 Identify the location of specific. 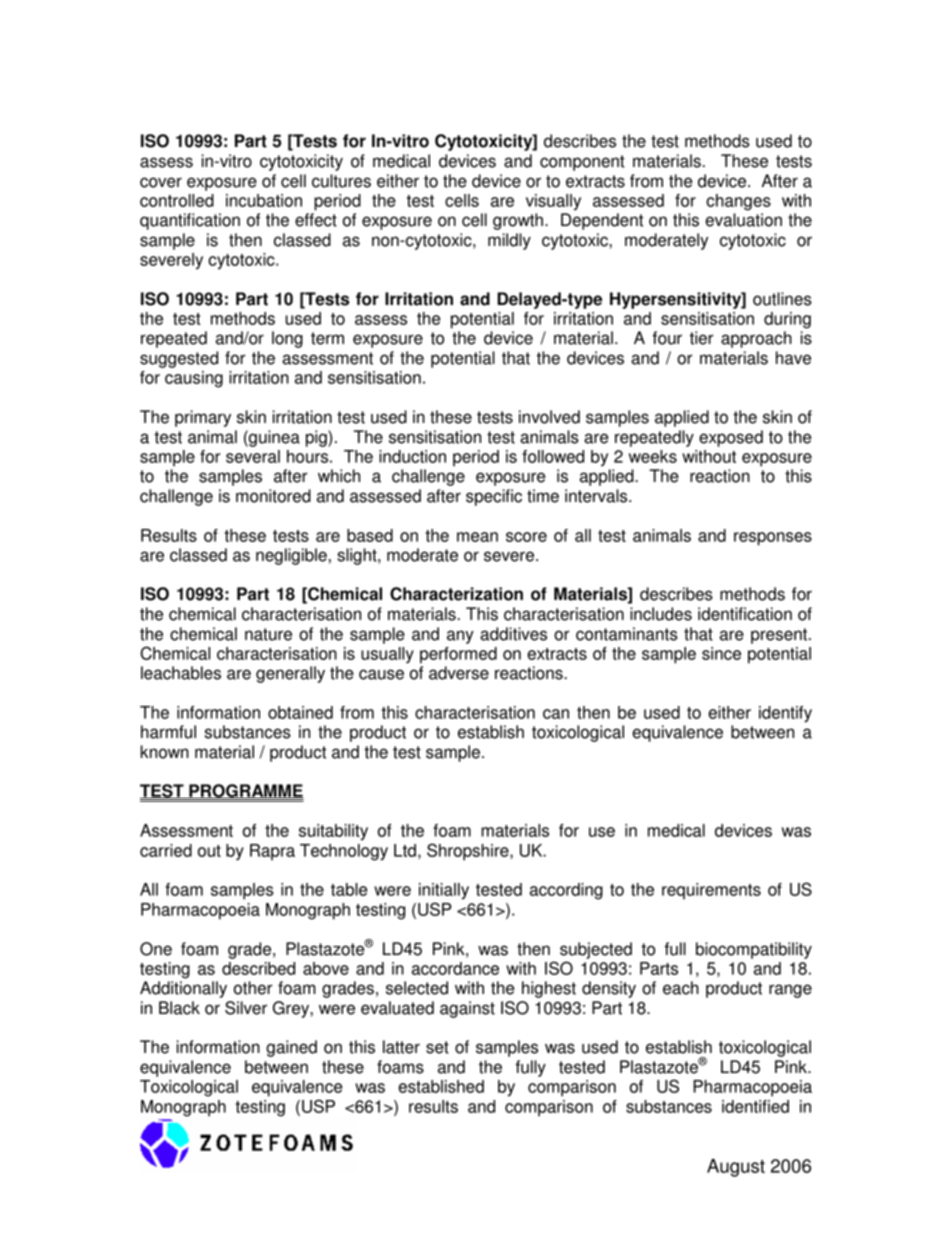
(494, 497).
